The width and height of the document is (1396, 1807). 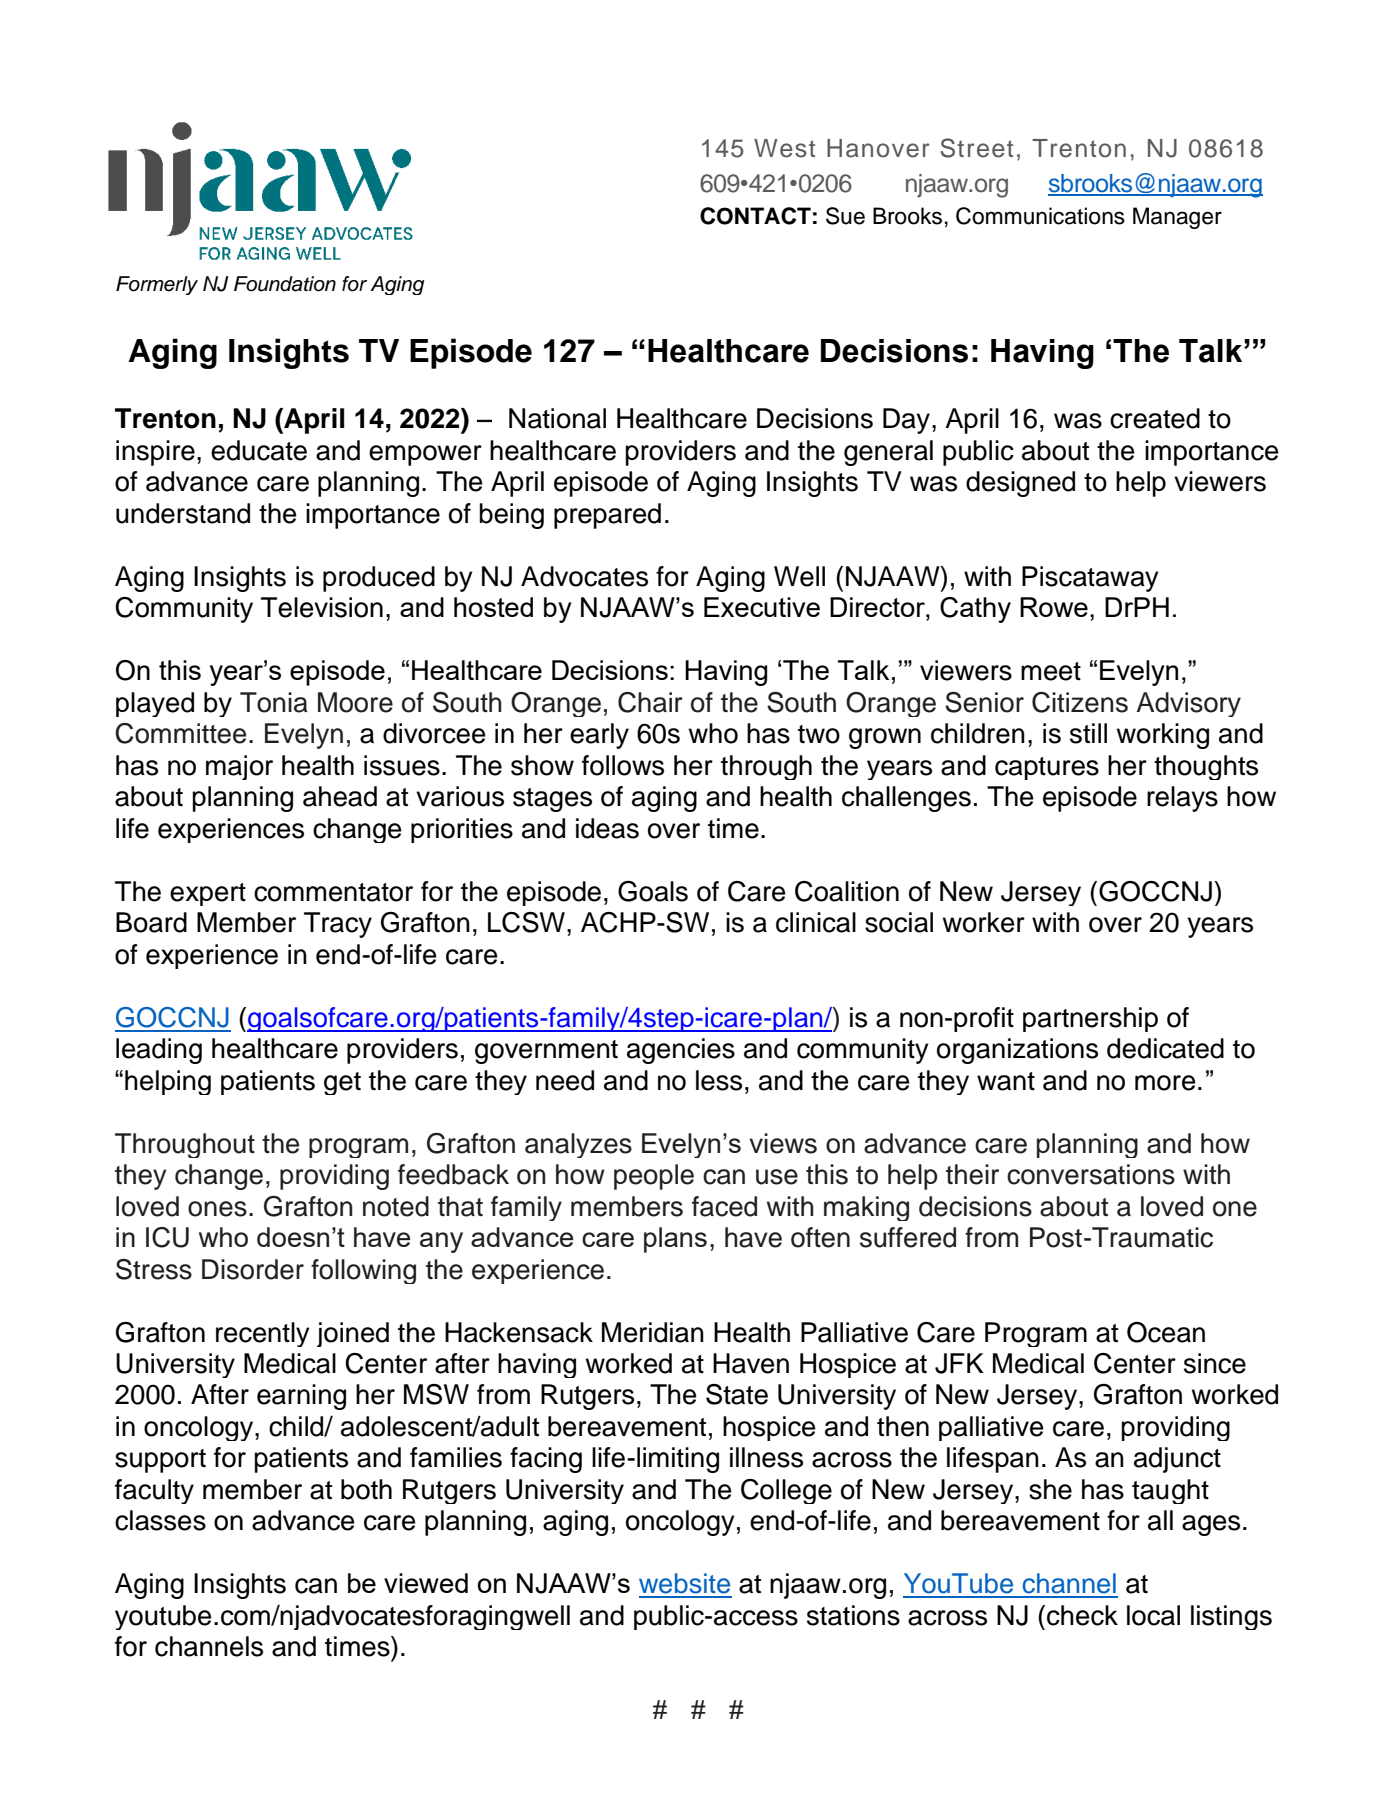 I want to click on faced, so click(x=724, y=1206).
